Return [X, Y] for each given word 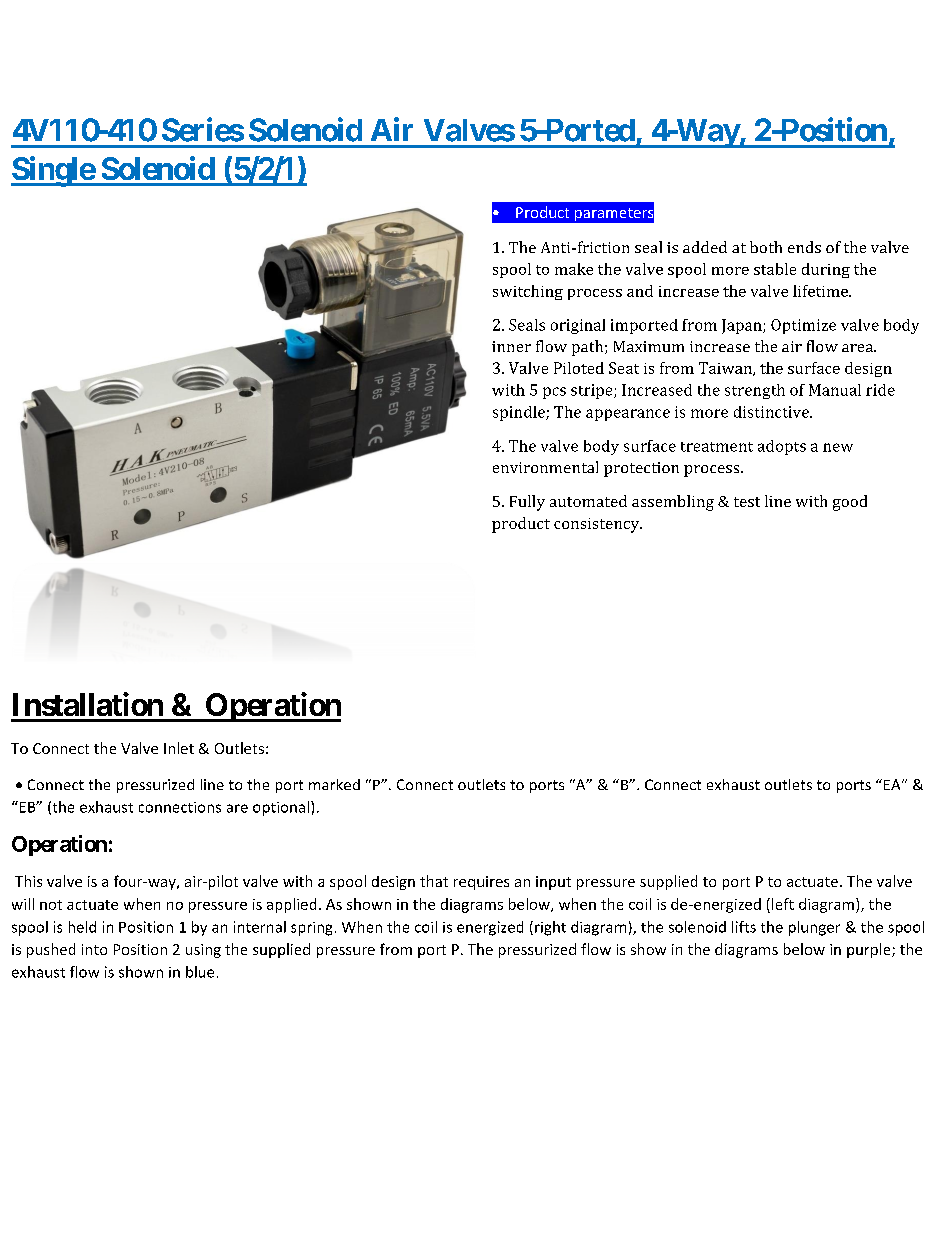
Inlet [179, 748]
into [94, 949]
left [783, 904]
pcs [554, 393]
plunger [814, 928]
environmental [545, 467]
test [747, 502]
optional [281, 808]
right [550, 928]
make [574, 269]
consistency [598, 525]
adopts [782, 447]
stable [775, 269]
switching [528, 292]
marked [334, 784]
